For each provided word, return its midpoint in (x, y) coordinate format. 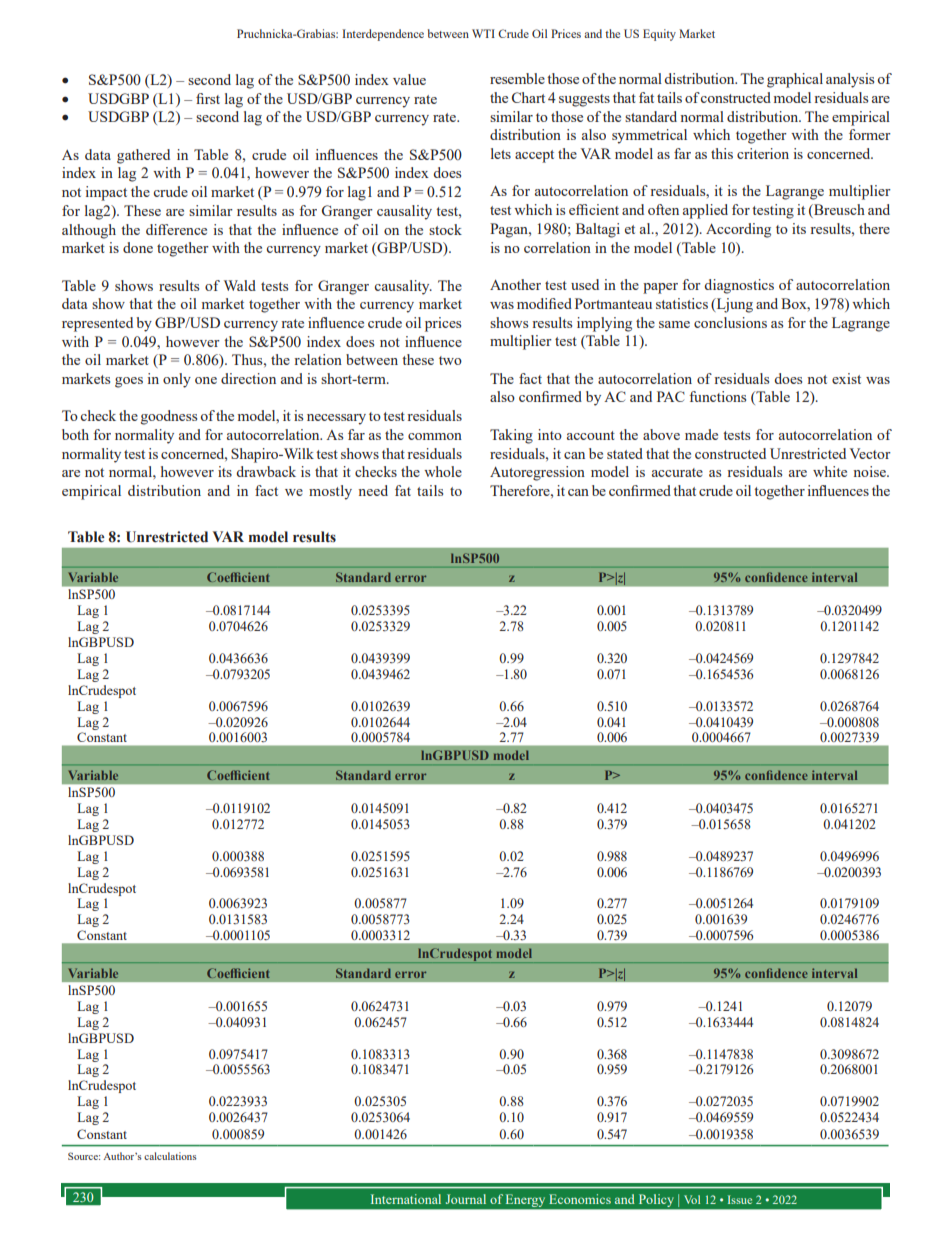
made (701, 434)
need (373, 490)
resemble (517, 78)
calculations (170, 1156)
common (435, 436)
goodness (169, 417)
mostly (330, 492)
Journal (466, 1199)
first (208, 98)
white (830, 471)
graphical (795, 80)
